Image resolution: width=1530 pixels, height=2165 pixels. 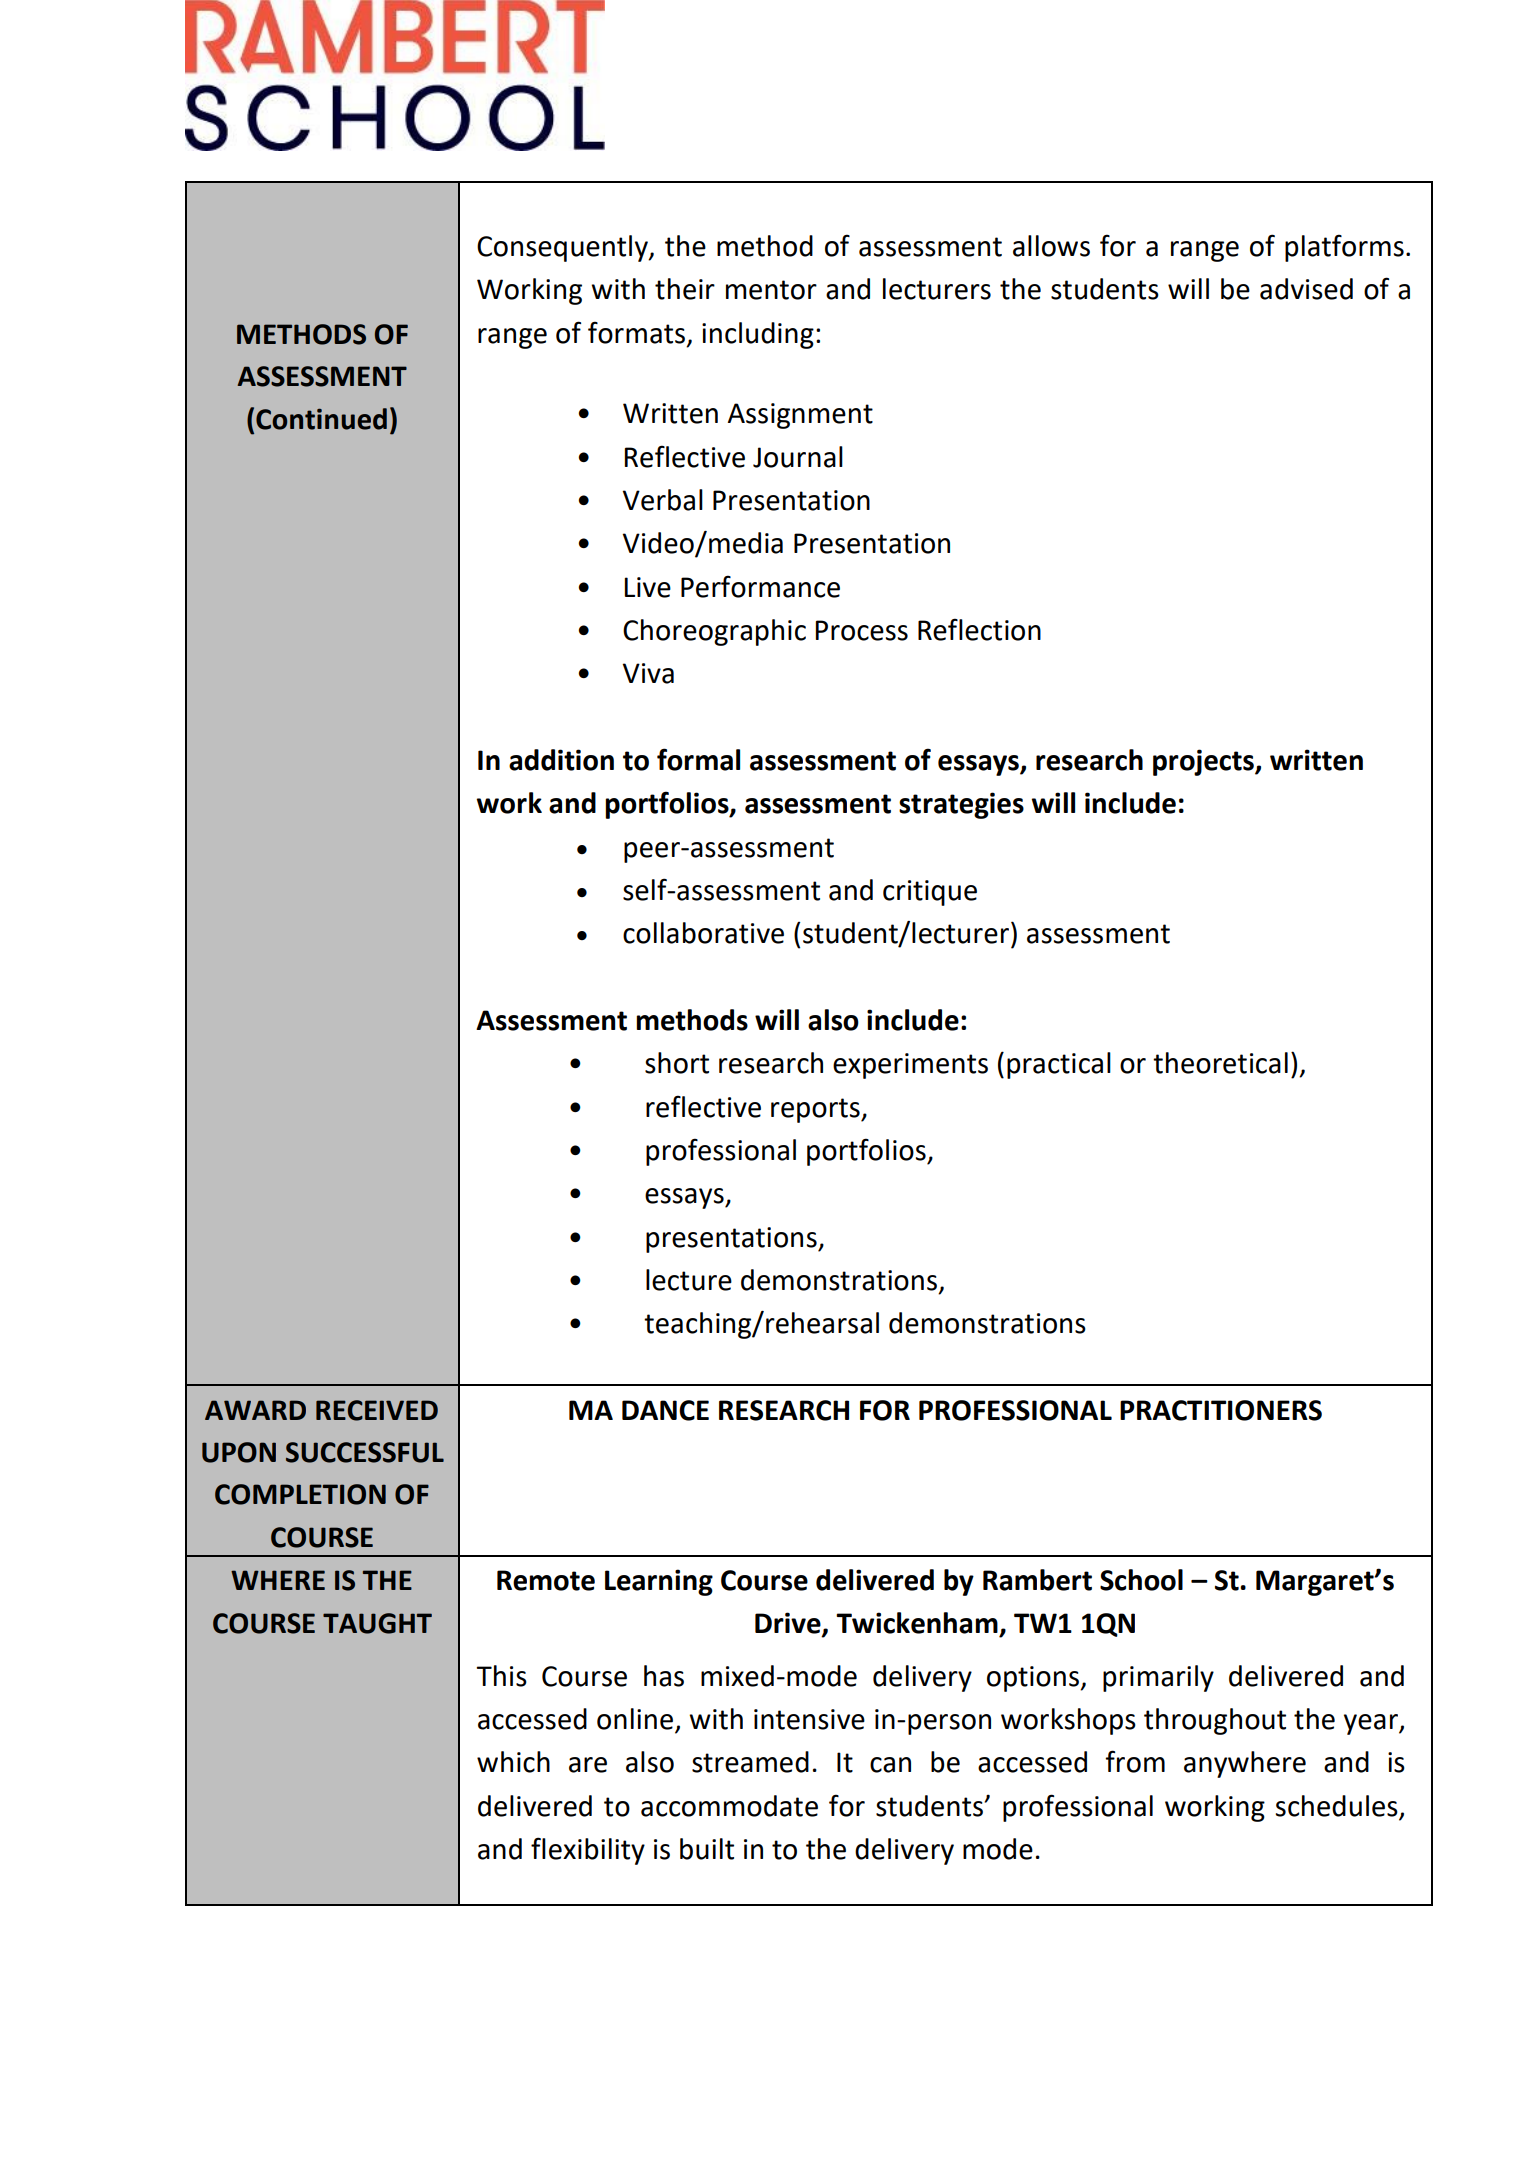 What do you see at coordinates (677, 1063) in the screenshot?
I see `short` at bounding box center [677, 1063].
